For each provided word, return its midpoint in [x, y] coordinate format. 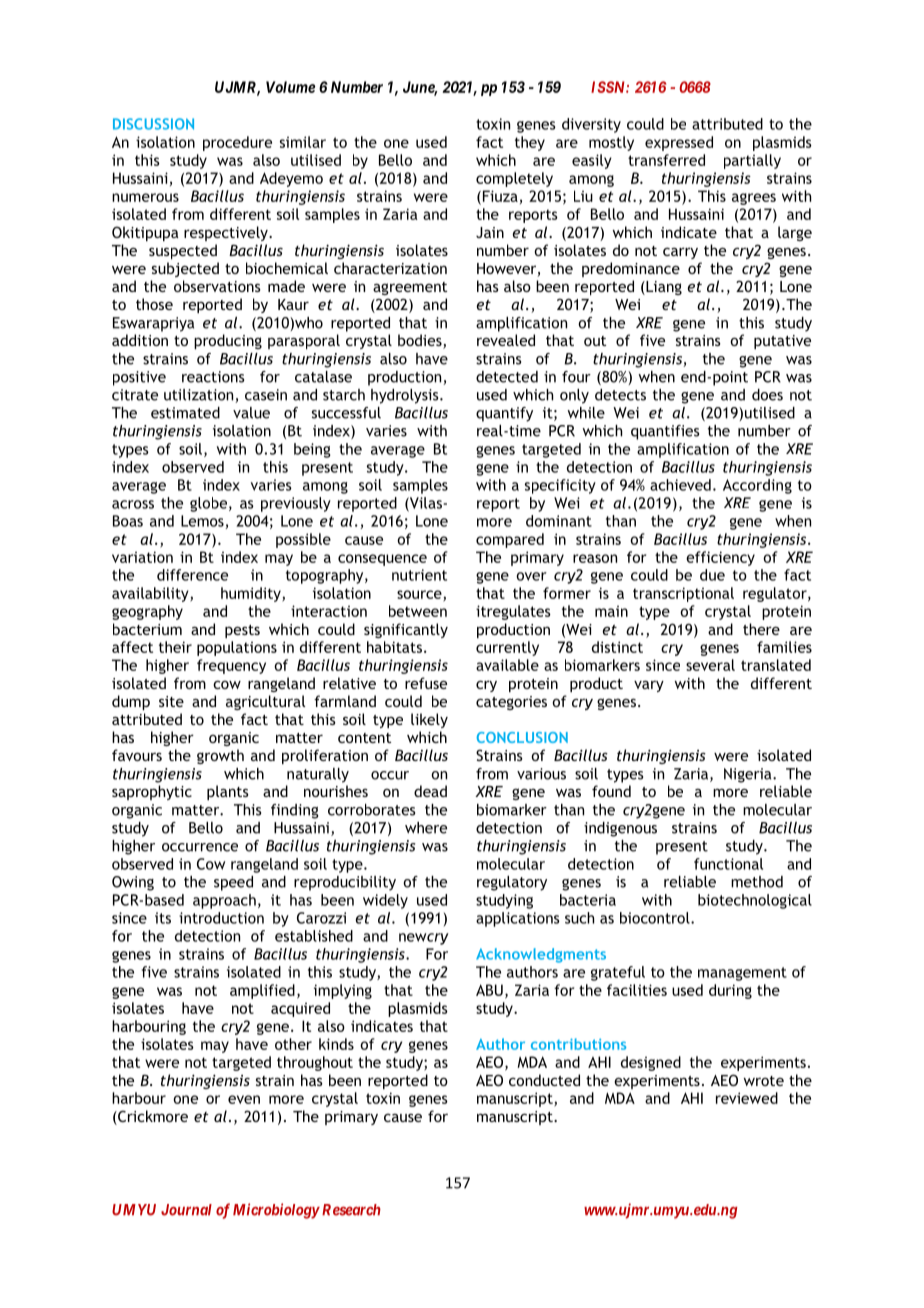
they [530, 143]
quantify [504, 414]
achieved [680, 485]
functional [728, 864]
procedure [237, 143]
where [426, 828]
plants [228, 792]
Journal [186, 1210]
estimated [185, 413]
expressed [679, 143]
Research [350, 1210]
